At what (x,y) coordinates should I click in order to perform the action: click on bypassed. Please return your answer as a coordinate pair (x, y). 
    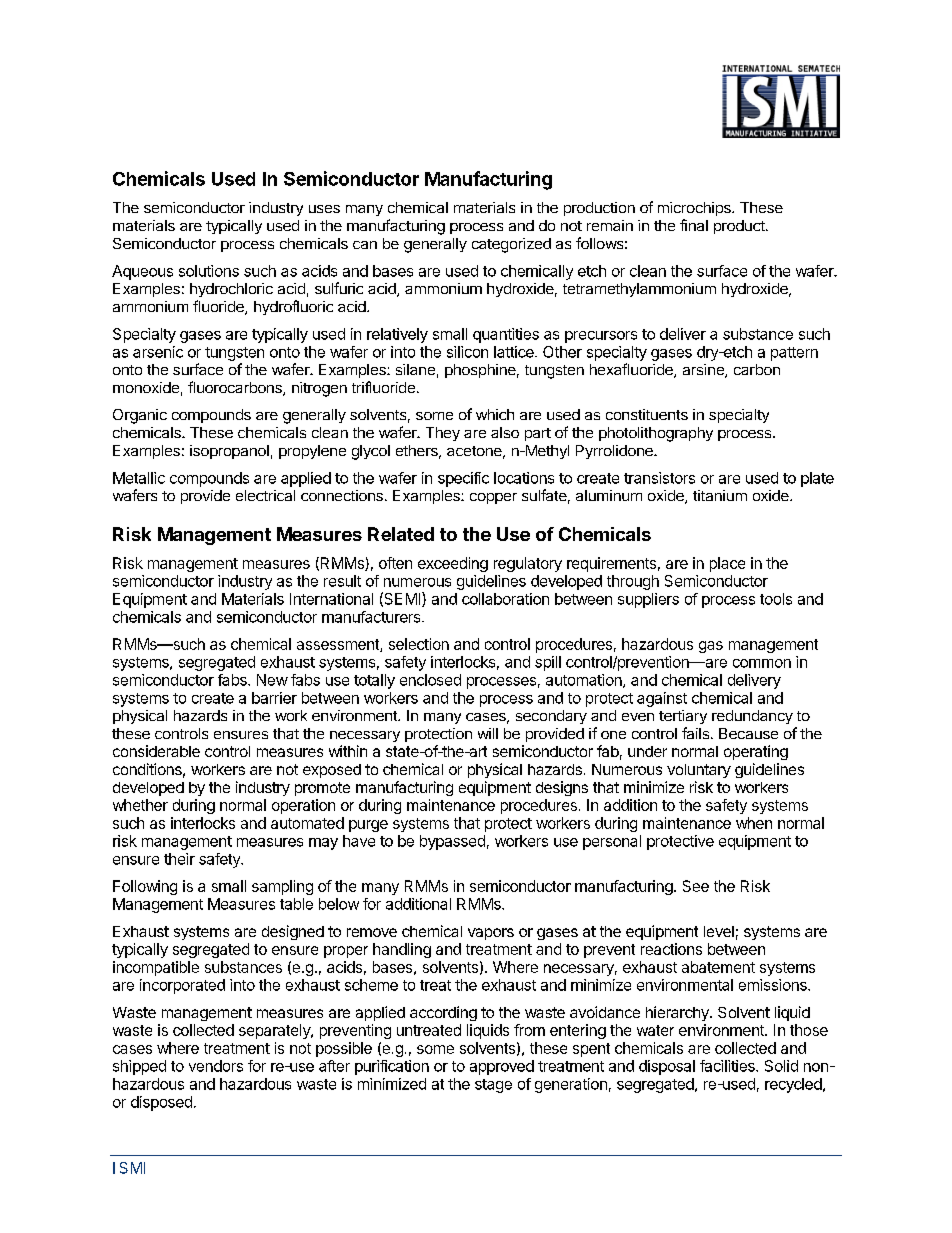
    Looking at the image, I should click on (452, 842).
